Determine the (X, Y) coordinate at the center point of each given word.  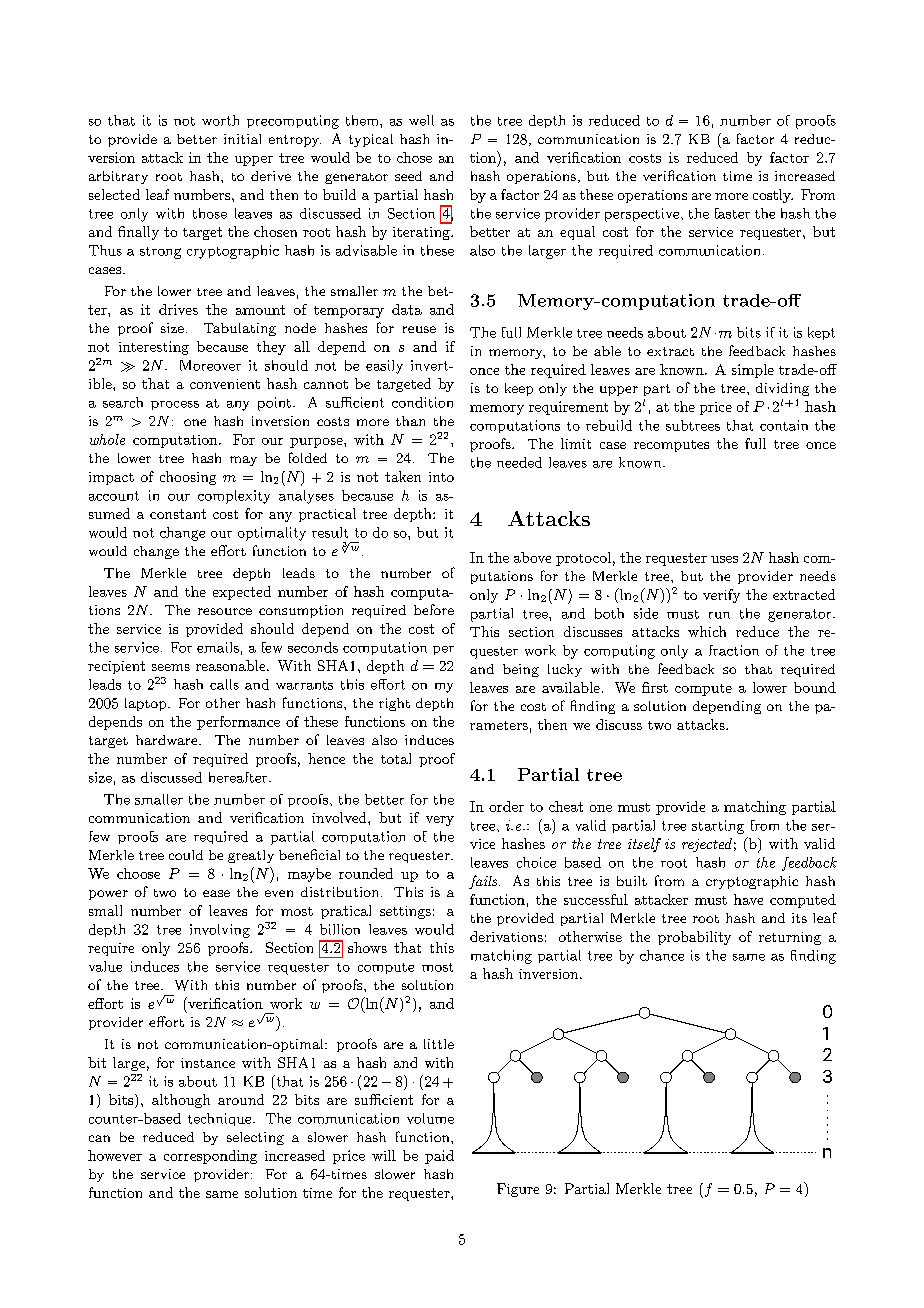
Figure (518, 1190)
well (421, 120)
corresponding (210, 1157)
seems (171, 667)
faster (732, 213)
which (707, 631)
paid (439, 1157)
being (521, 670)
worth (220, 120)
